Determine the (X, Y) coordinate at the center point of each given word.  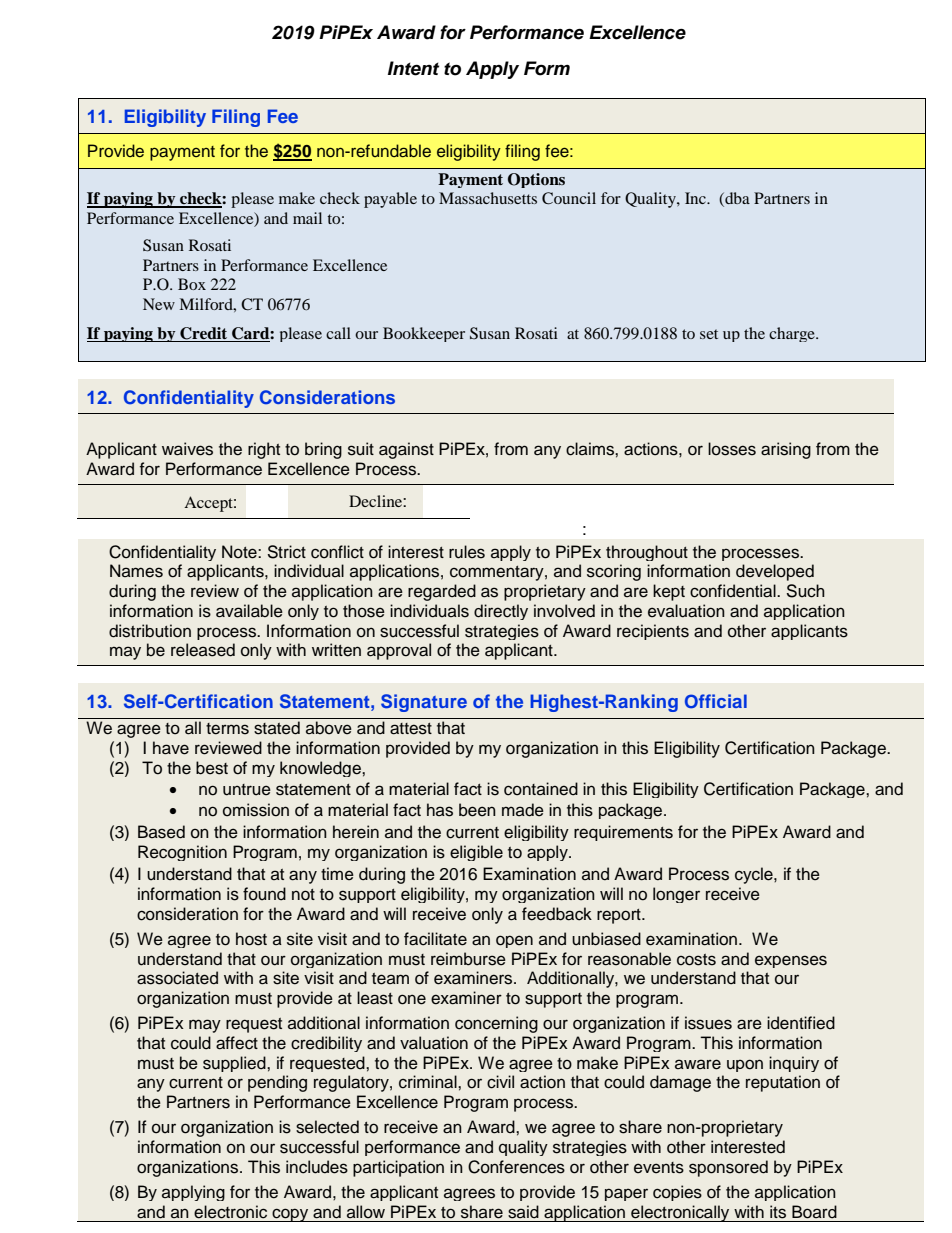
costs (696, 960)
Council (569, 198)
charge (793, 334)
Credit (204, 334)
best (212, 768)
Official (716, 701)
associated (177, 978)
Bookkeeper (424, 334)
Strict (287, 552)
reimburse (468, 959)
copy (291, 1215)
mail (307, 218)
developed (775, 572)
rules (467, 552)
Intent (413, 68)
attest (411, 729)
